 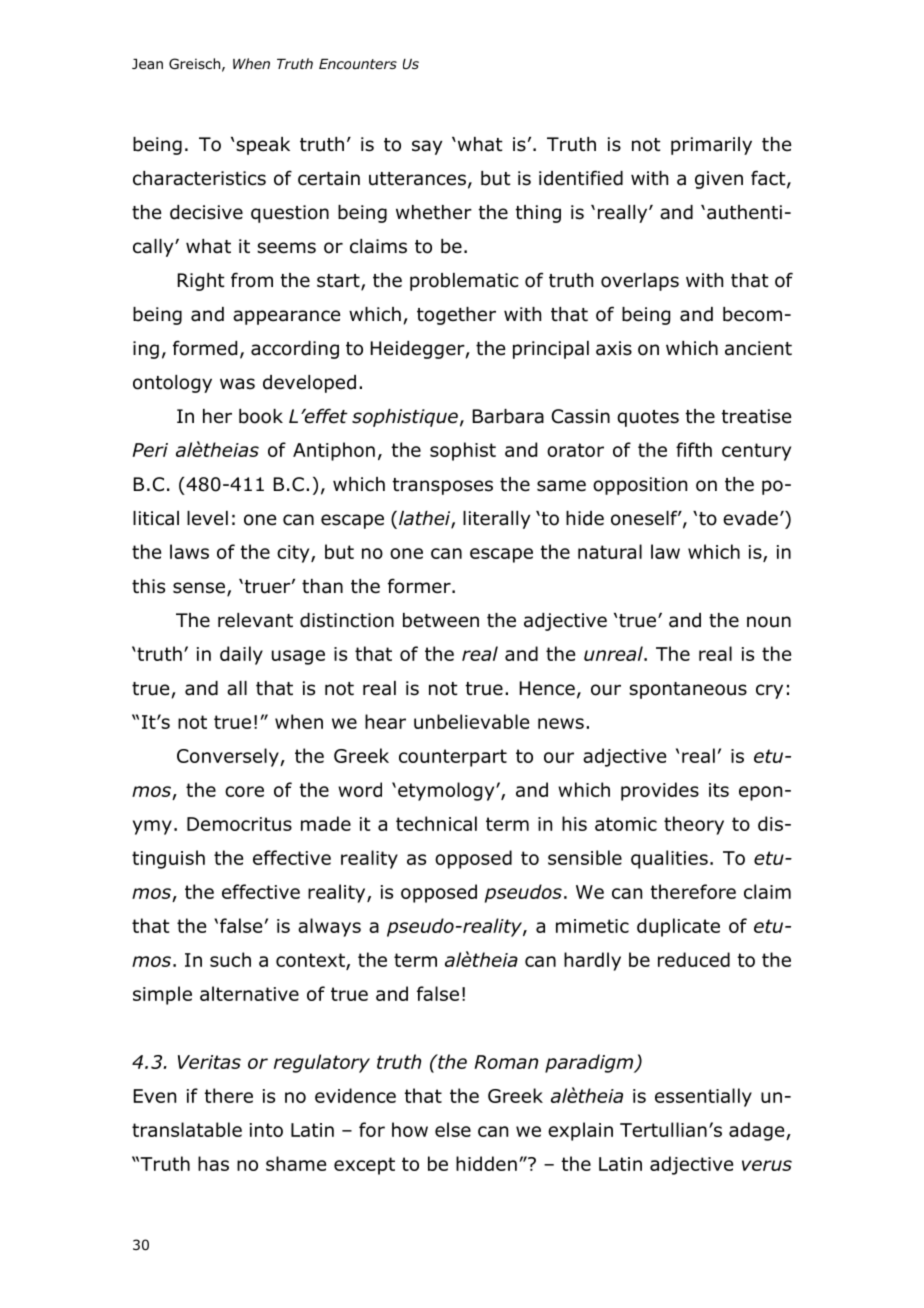 I want to click on essentially, so click(x=703, y=1097).
